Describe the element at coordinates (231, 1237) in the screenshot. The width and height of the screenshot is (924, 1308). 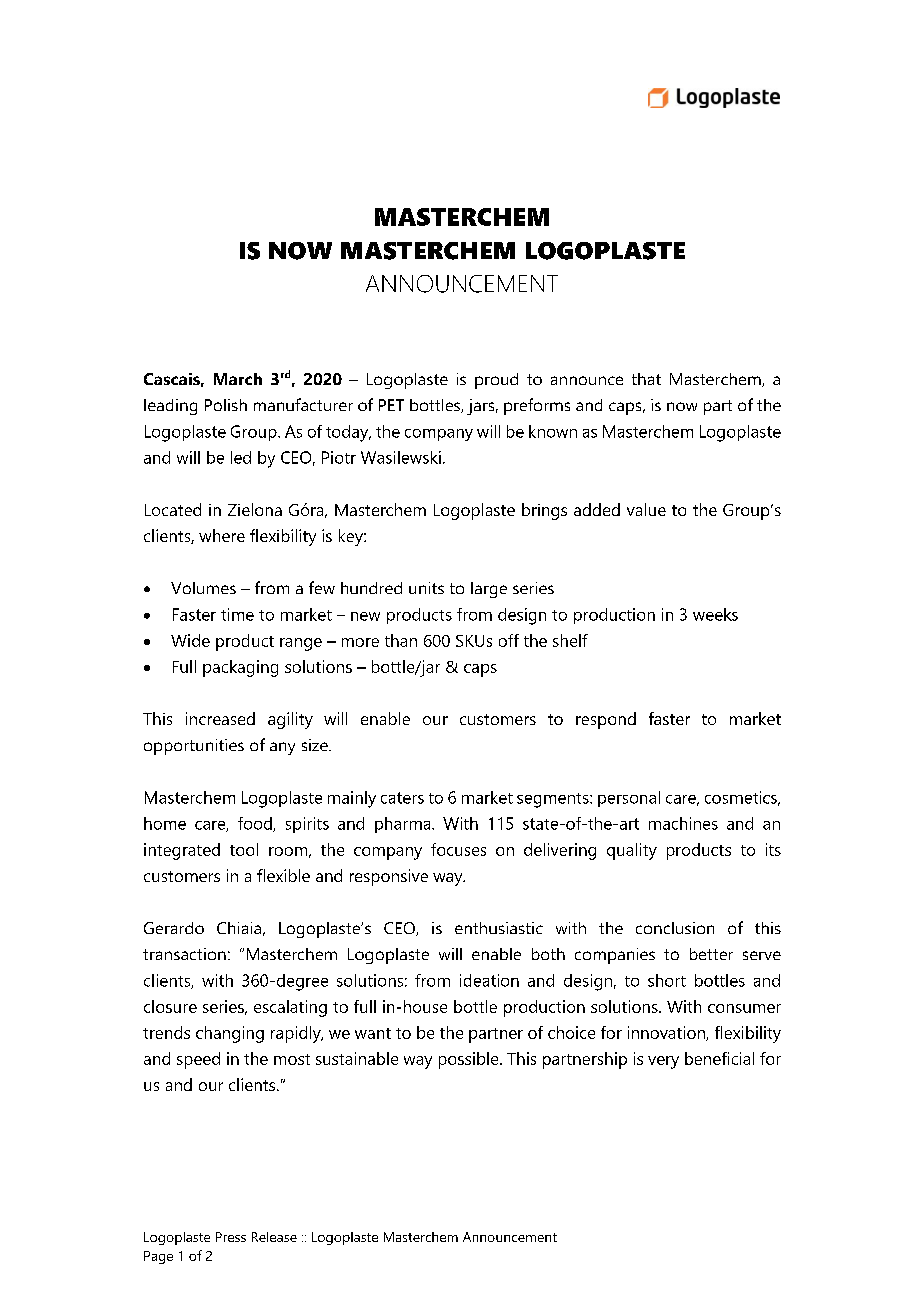
I see `Press` at that location.
